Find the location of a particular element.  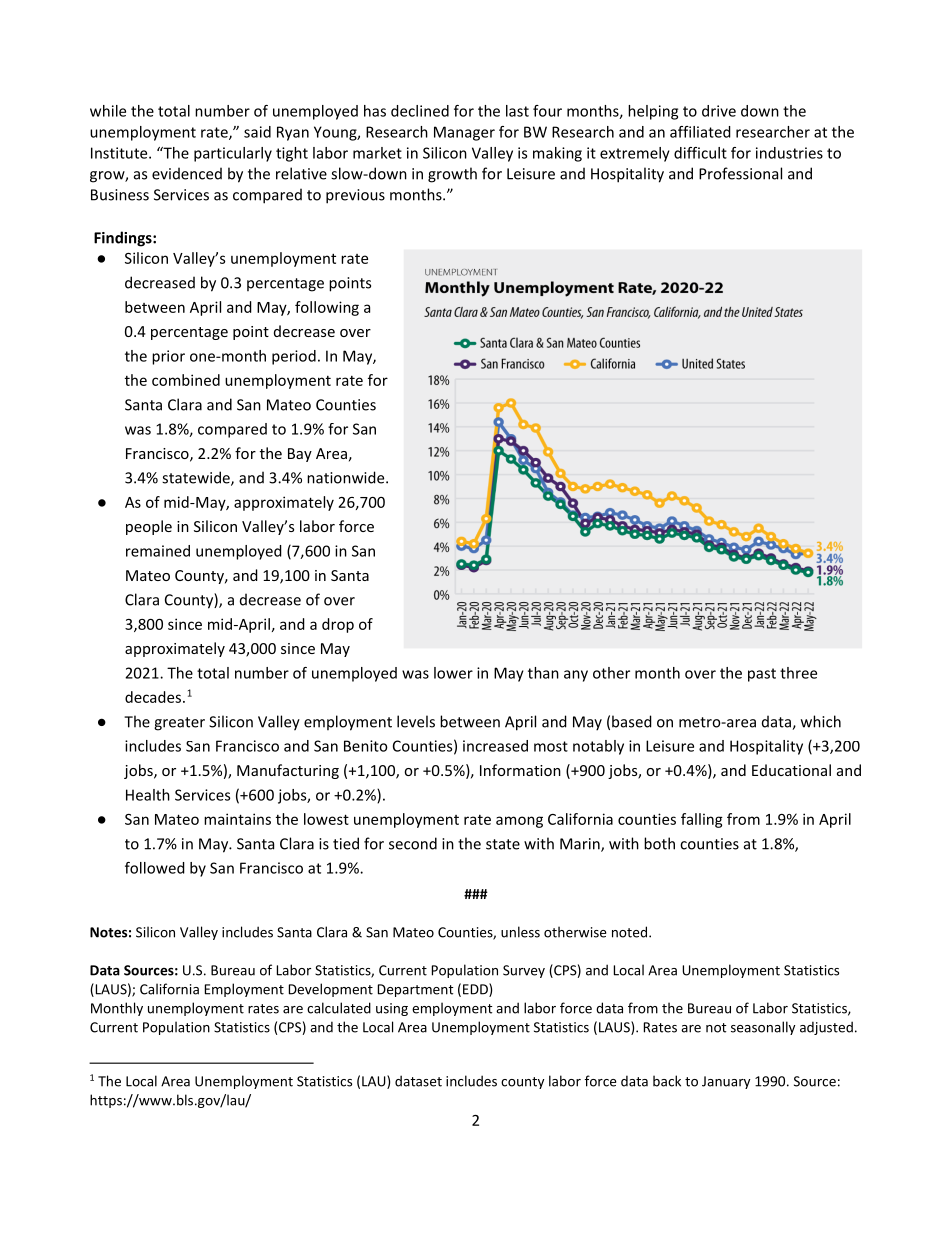

remained is located at coordinates (158, 551).
